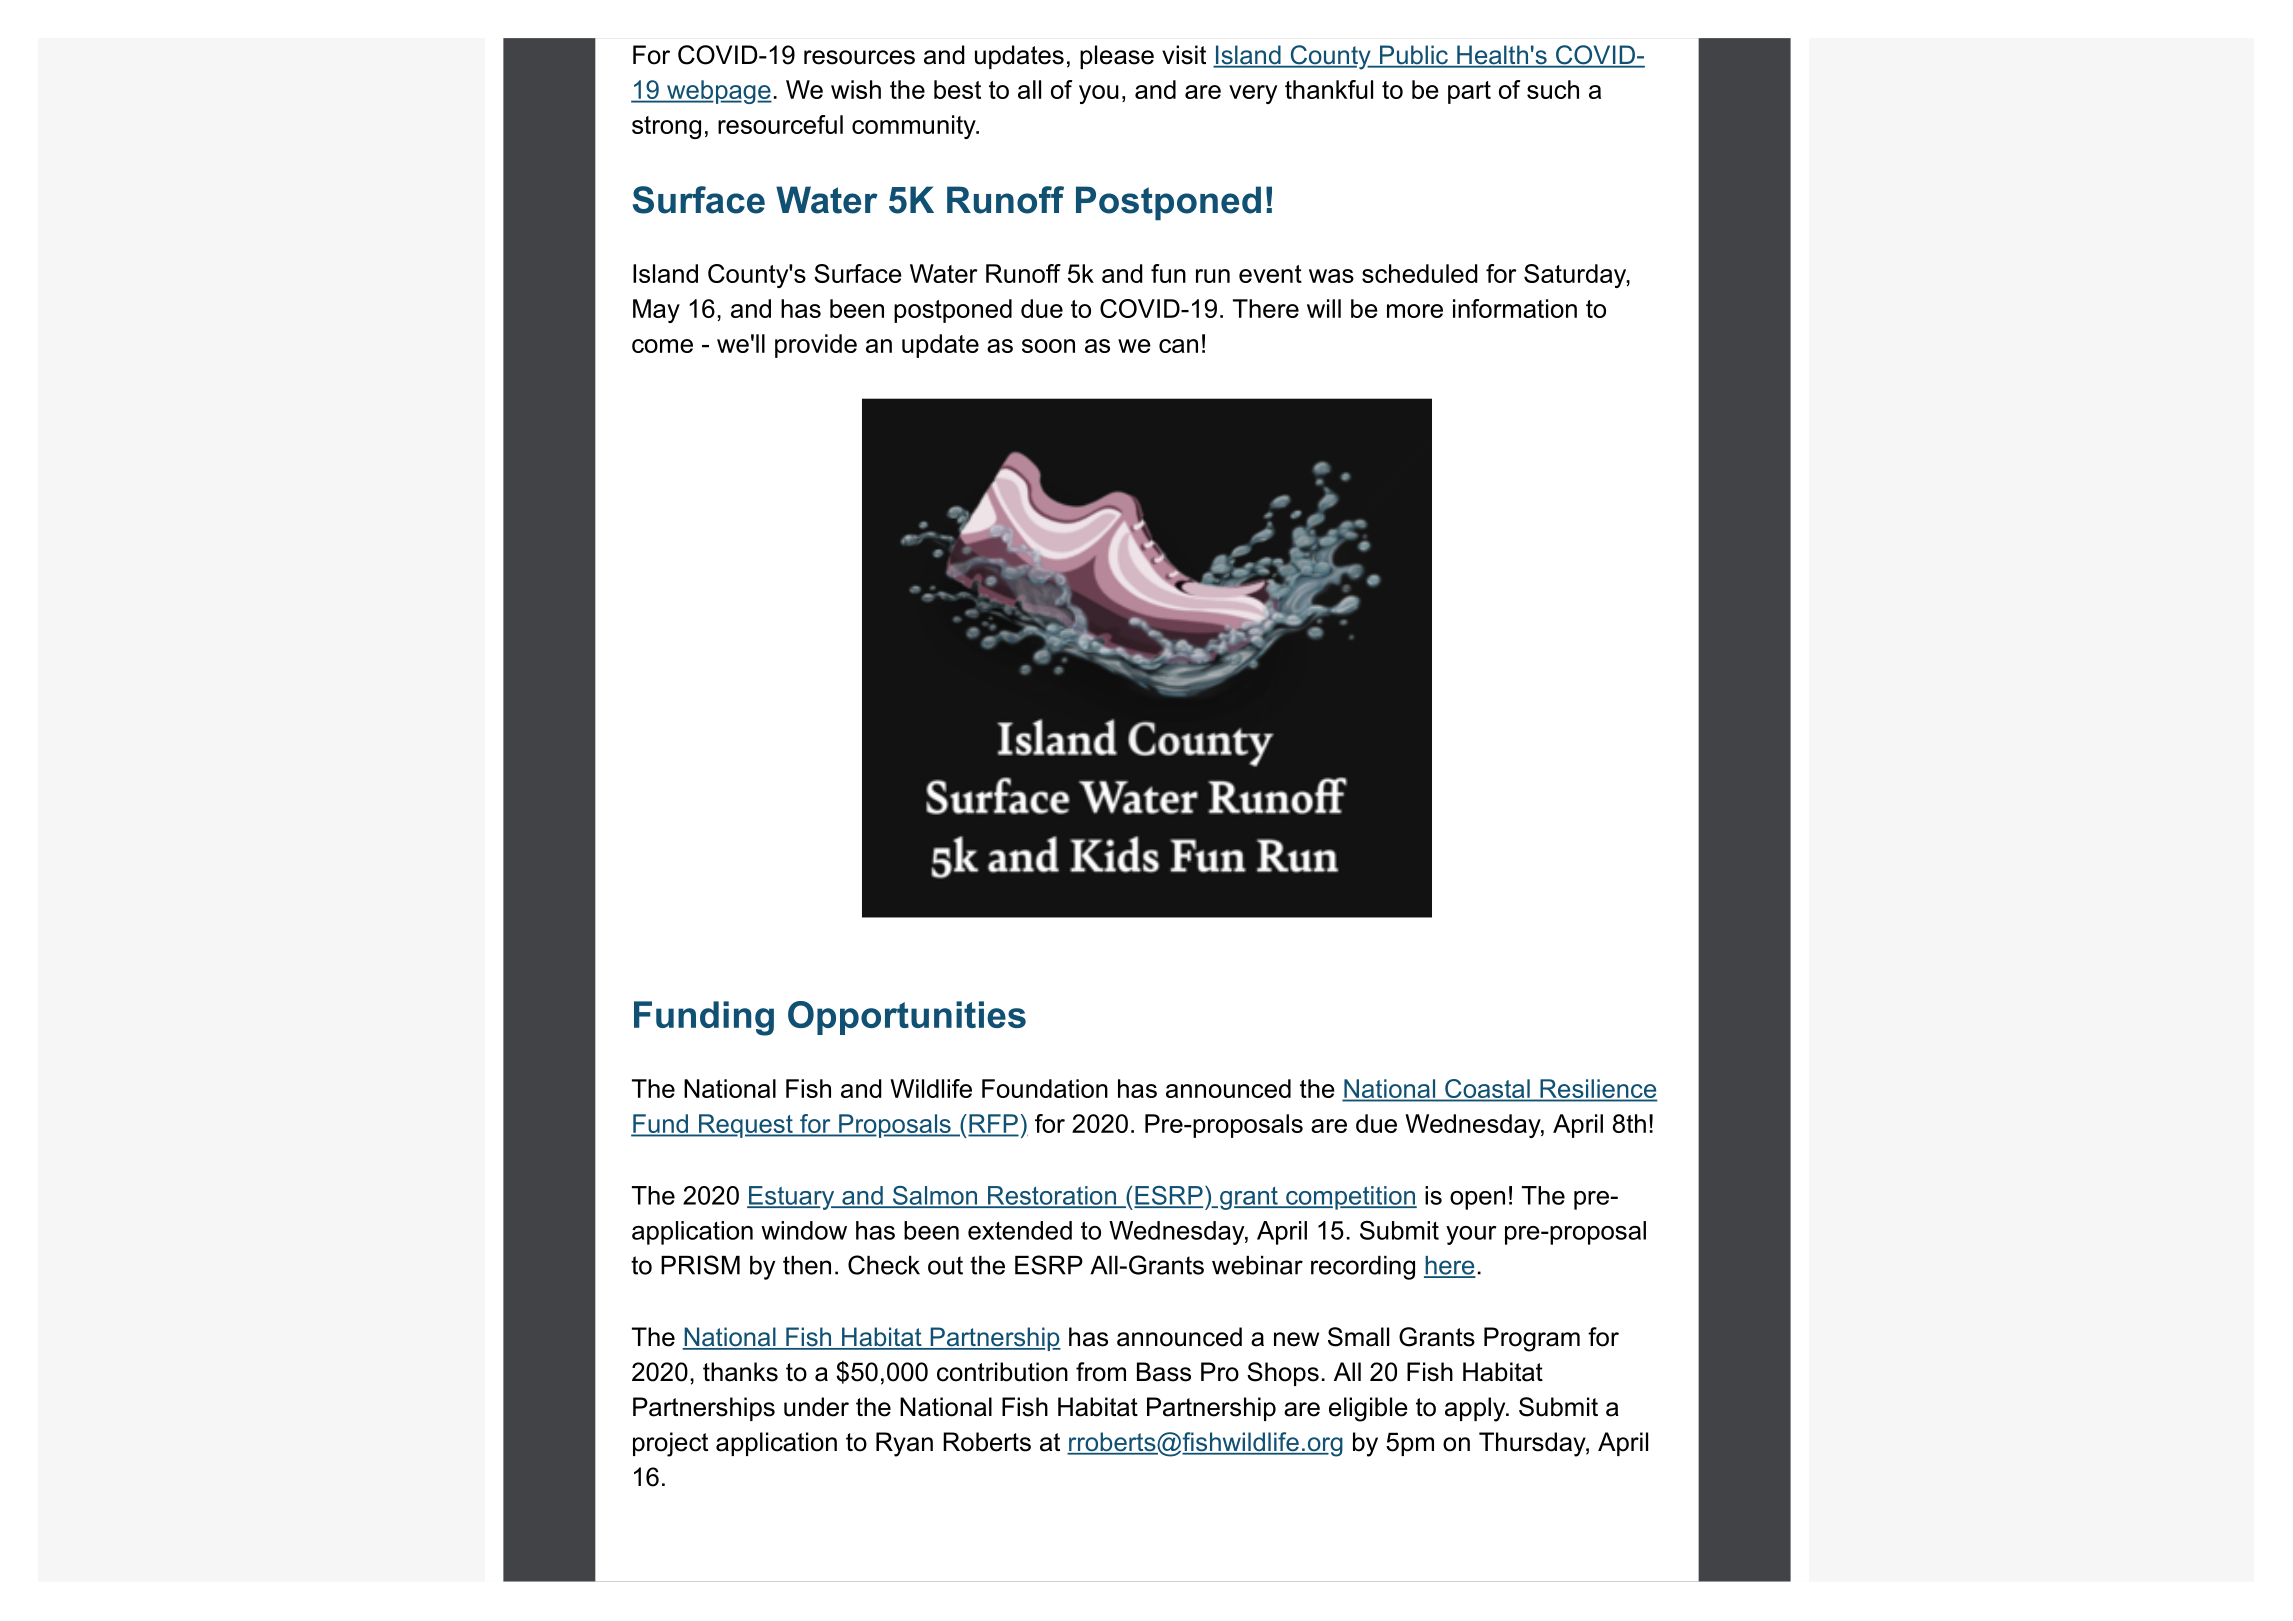 This screenshot has height=1621, width=2293. What do you see at coordinates (907, 1018) in the screenshot?
I see `Opportunities` at bounding box center [907, 1018].
